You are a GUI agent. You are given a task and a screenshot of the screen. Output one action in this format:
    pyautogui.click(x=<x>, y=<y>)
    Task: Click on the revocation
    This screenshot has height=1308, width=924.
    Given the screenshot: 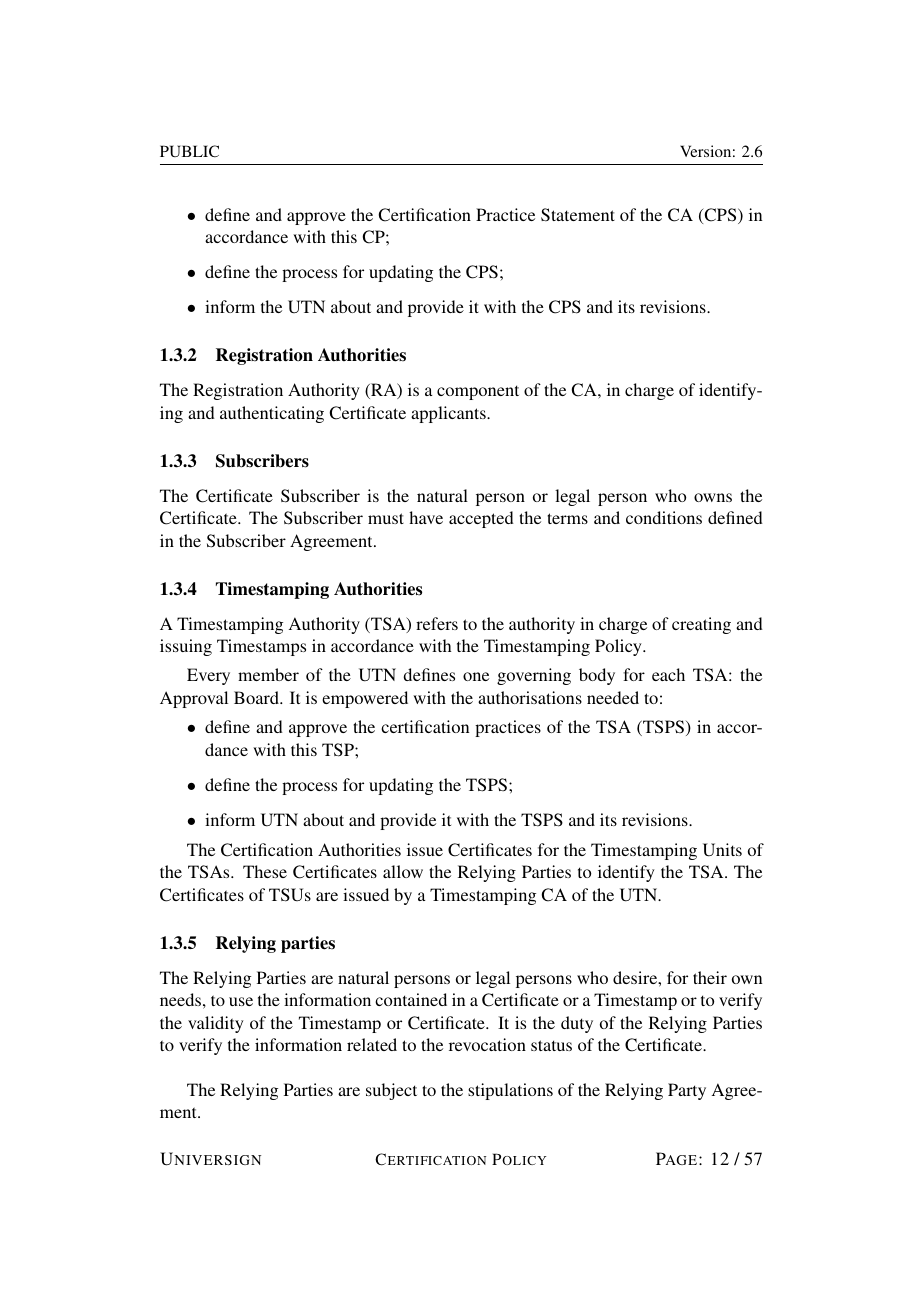 What is the action you would take?
    pyautogui.click(x=487, y=1044)
